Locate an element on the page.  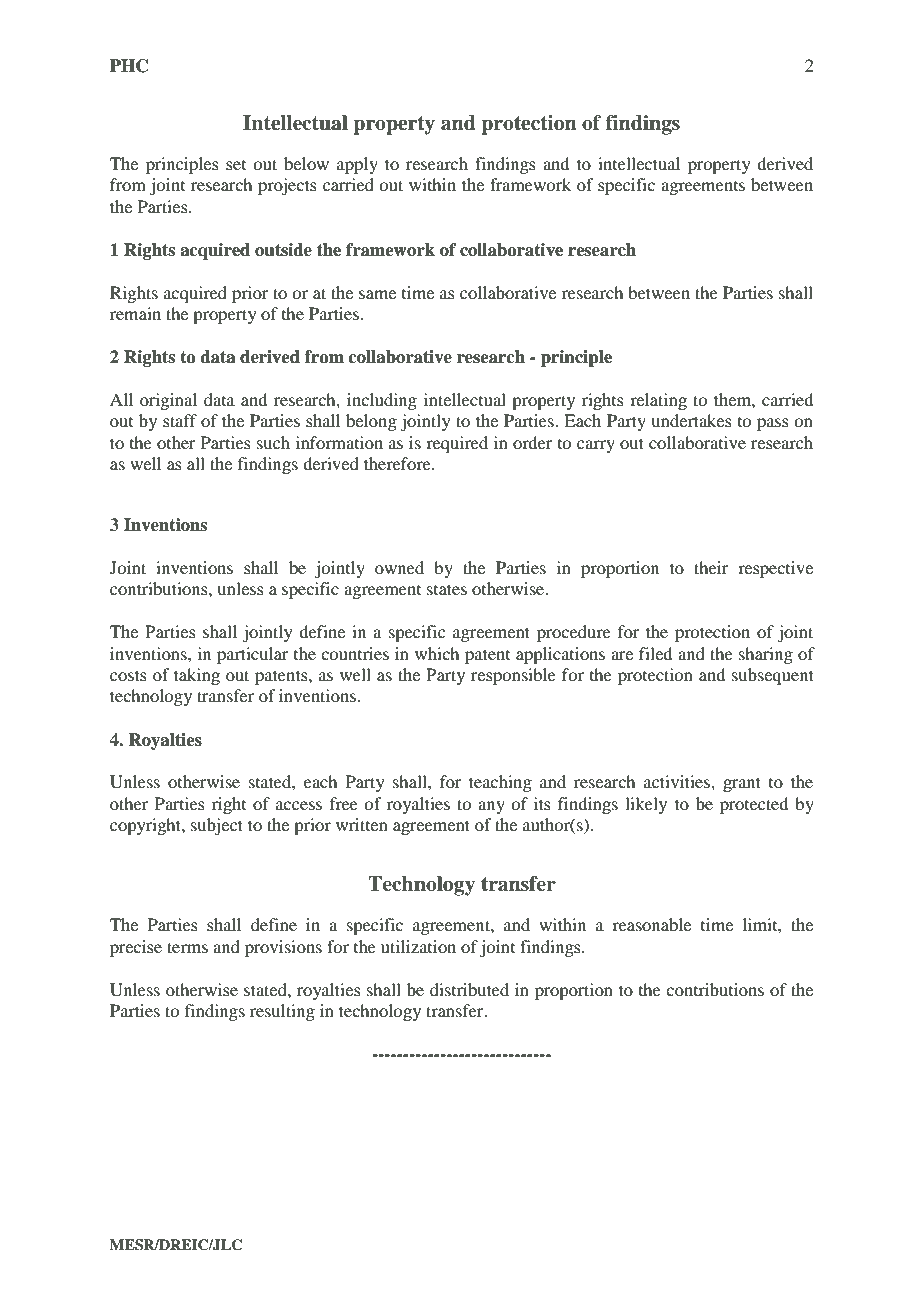
remain is located at coordinates (135, 313).
